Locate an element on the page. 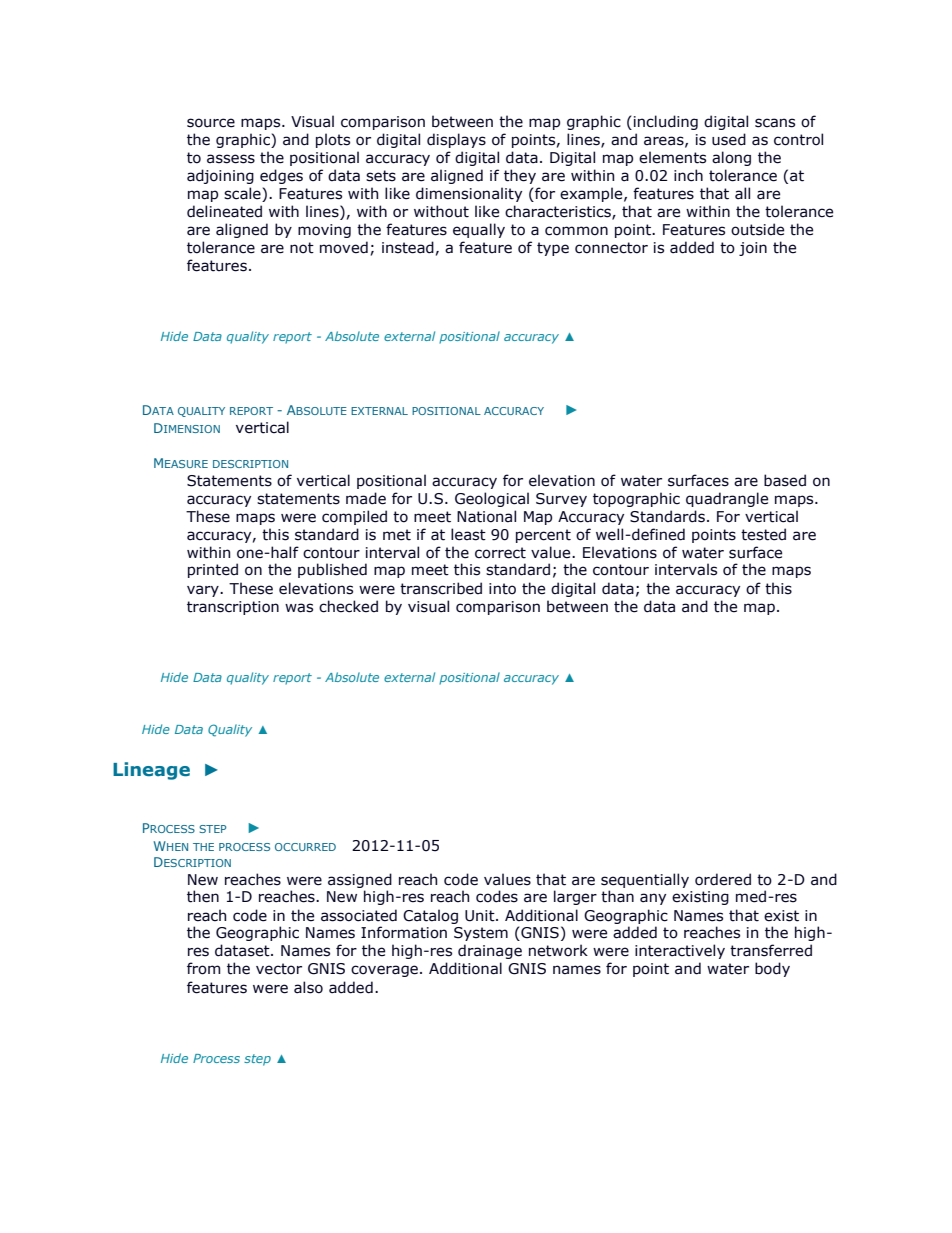  assess is located at coordinates (231, 159).
